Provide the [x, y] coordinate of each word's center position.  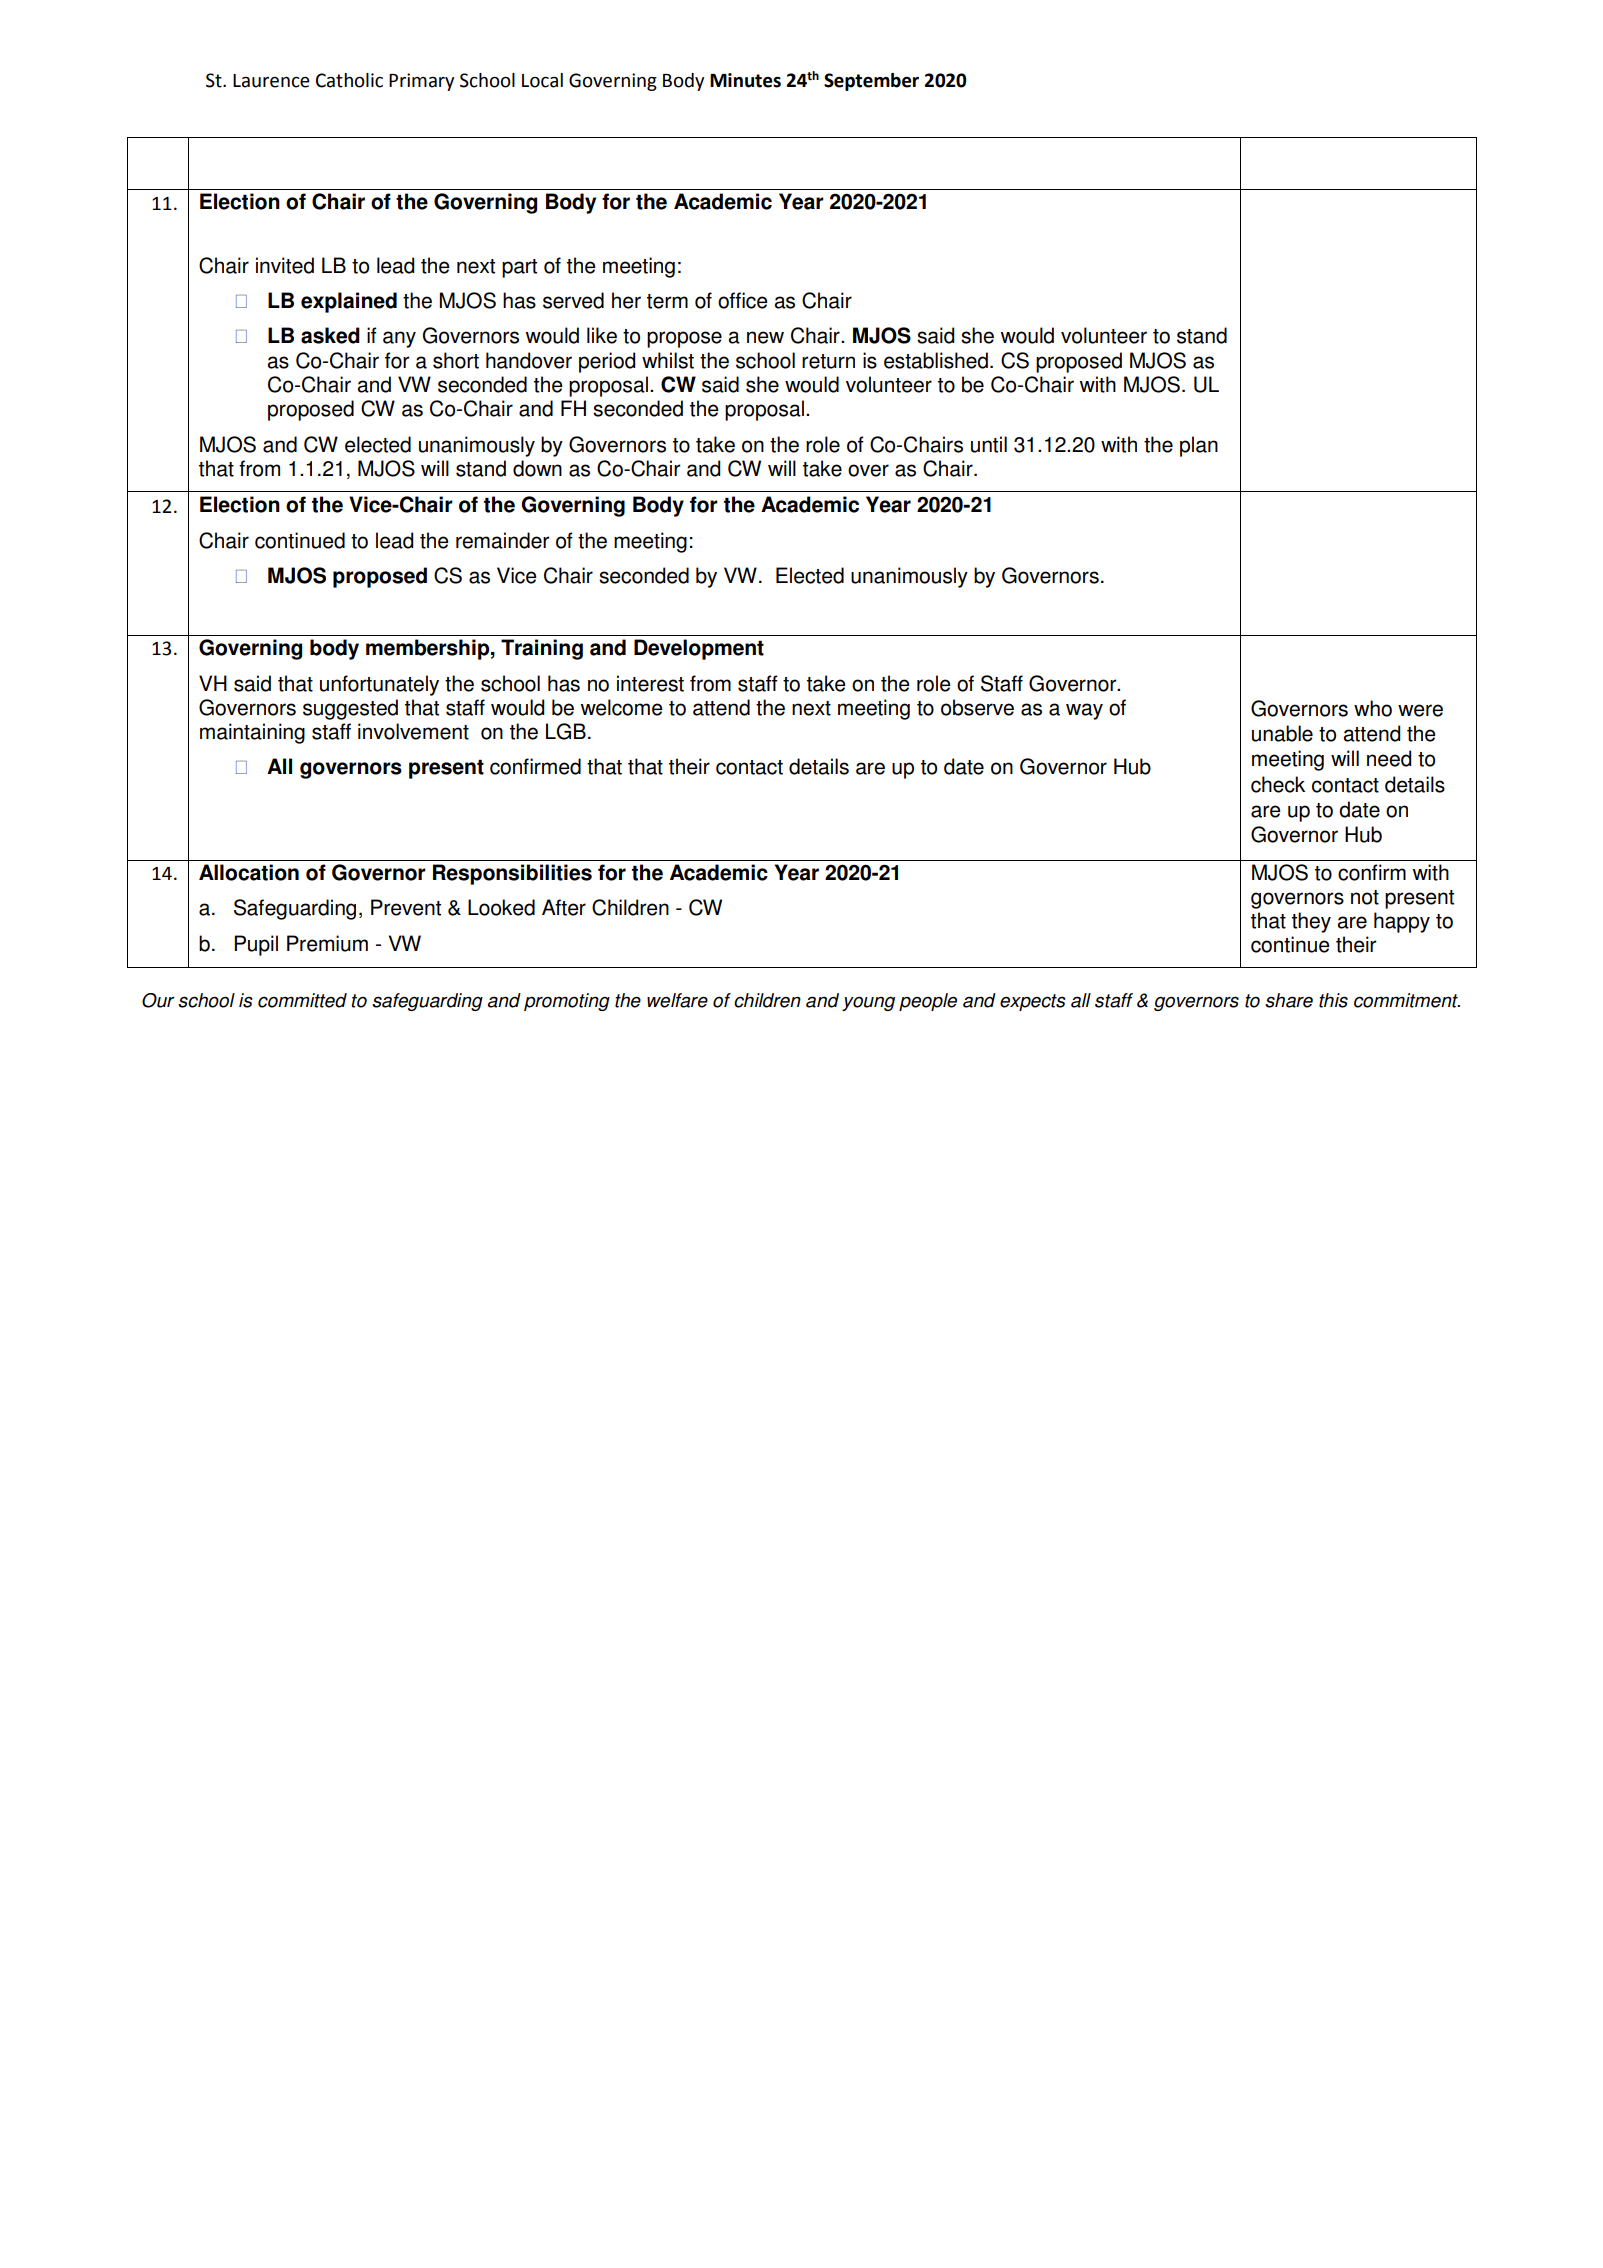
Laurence [271, 81]
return [828, 361]
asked [330, 335]
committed [302, 1000]
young [868, 1003]
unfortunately [379, 685]
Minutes [745, 80]
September [871, 82]
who [1373, 708]
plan [1199, 446]
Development [699, 649]
